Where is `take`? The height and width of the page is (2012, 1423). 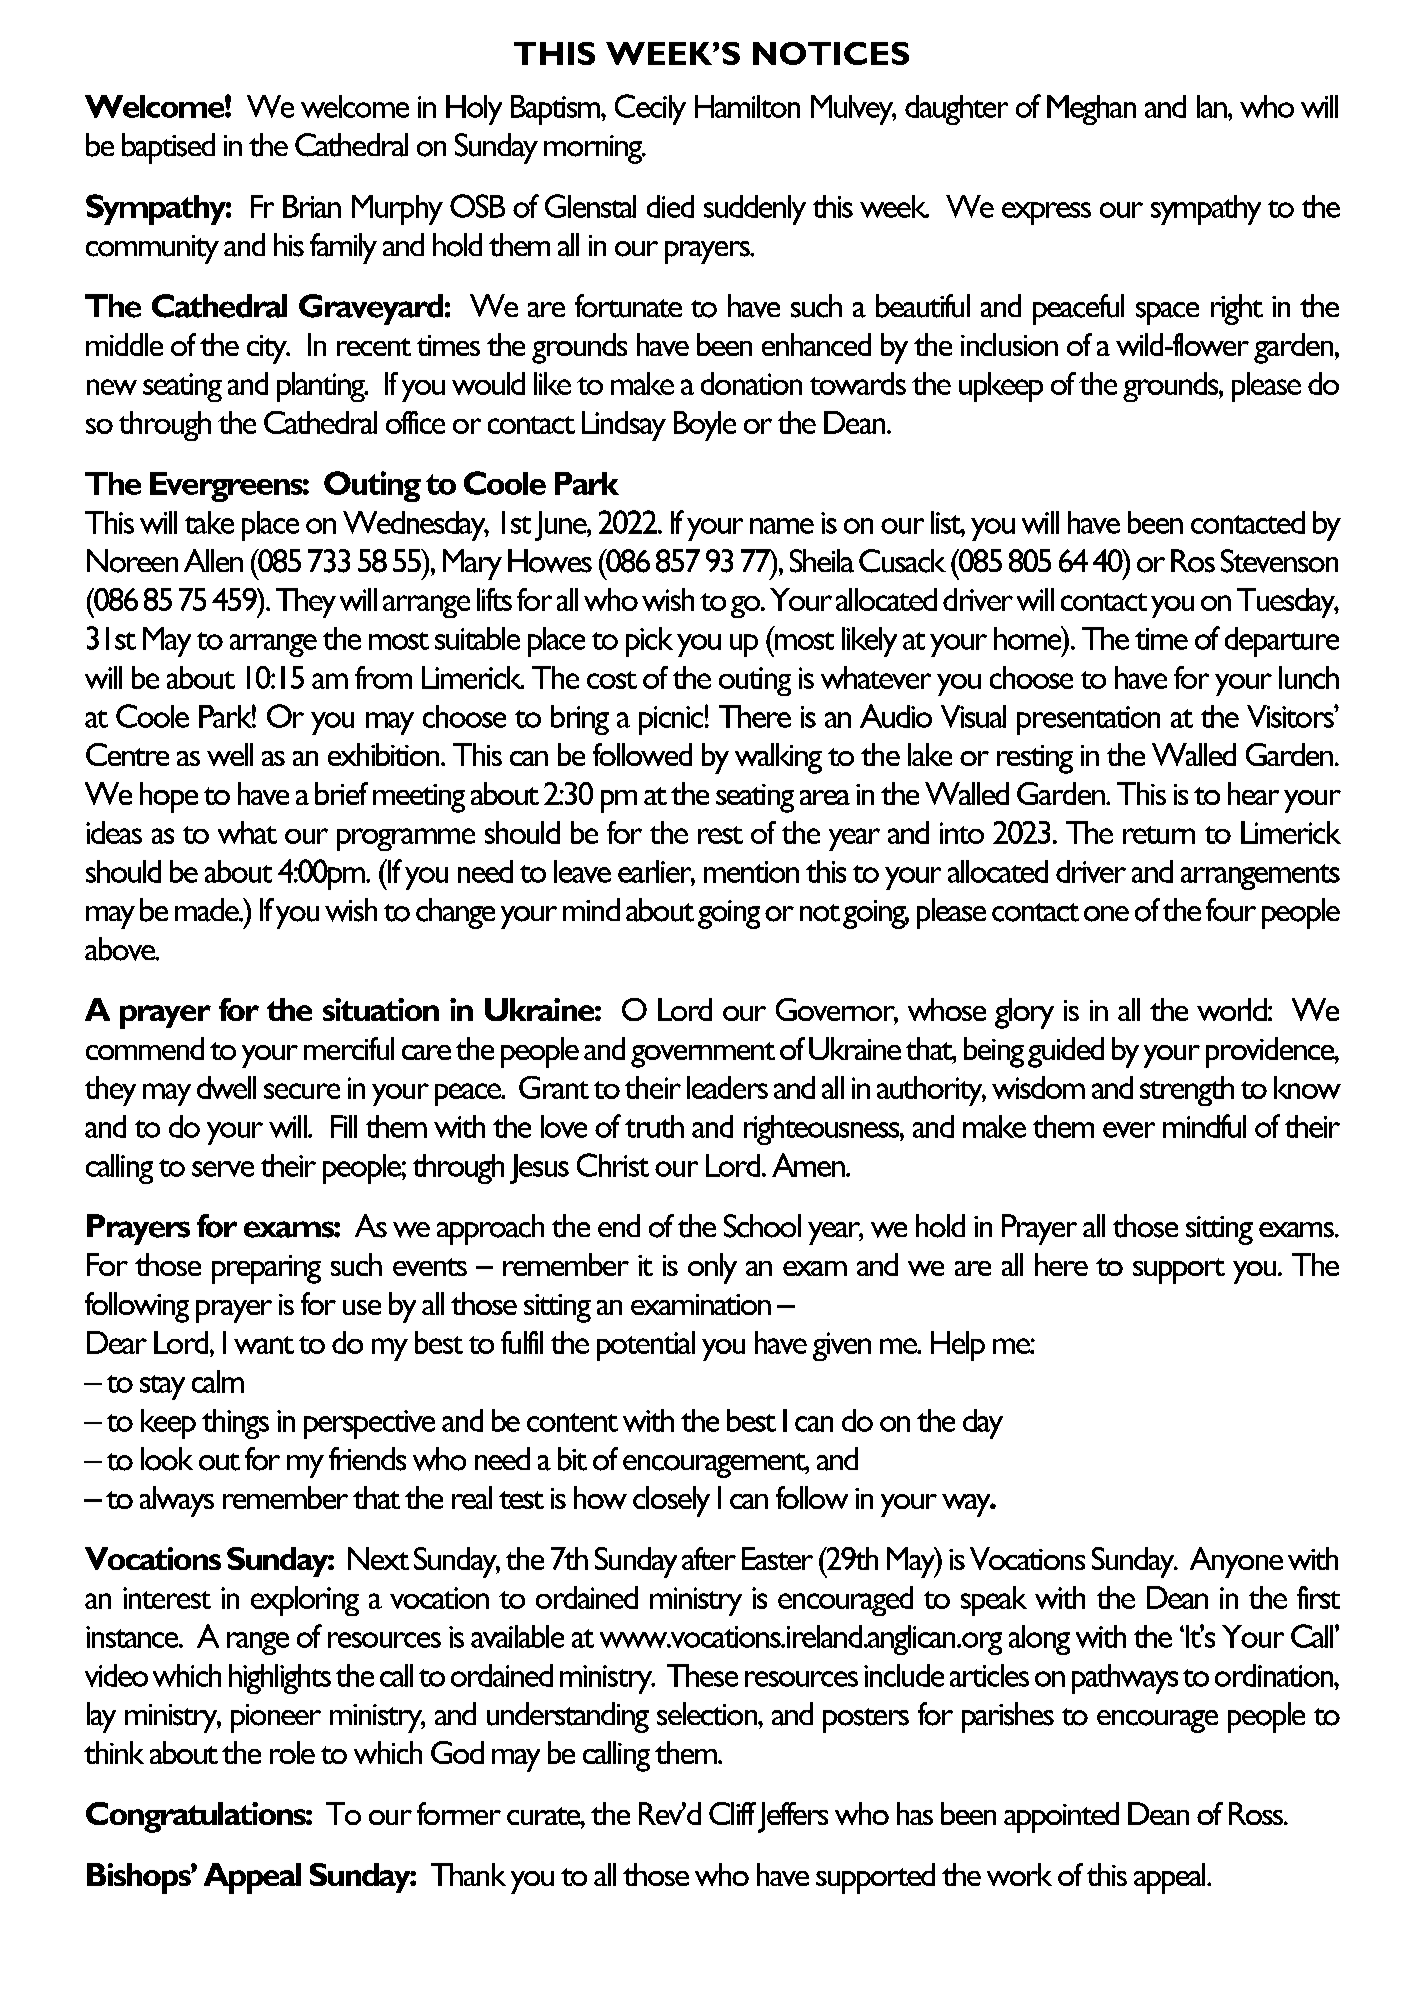
take is located at coordinates (209, 522).
